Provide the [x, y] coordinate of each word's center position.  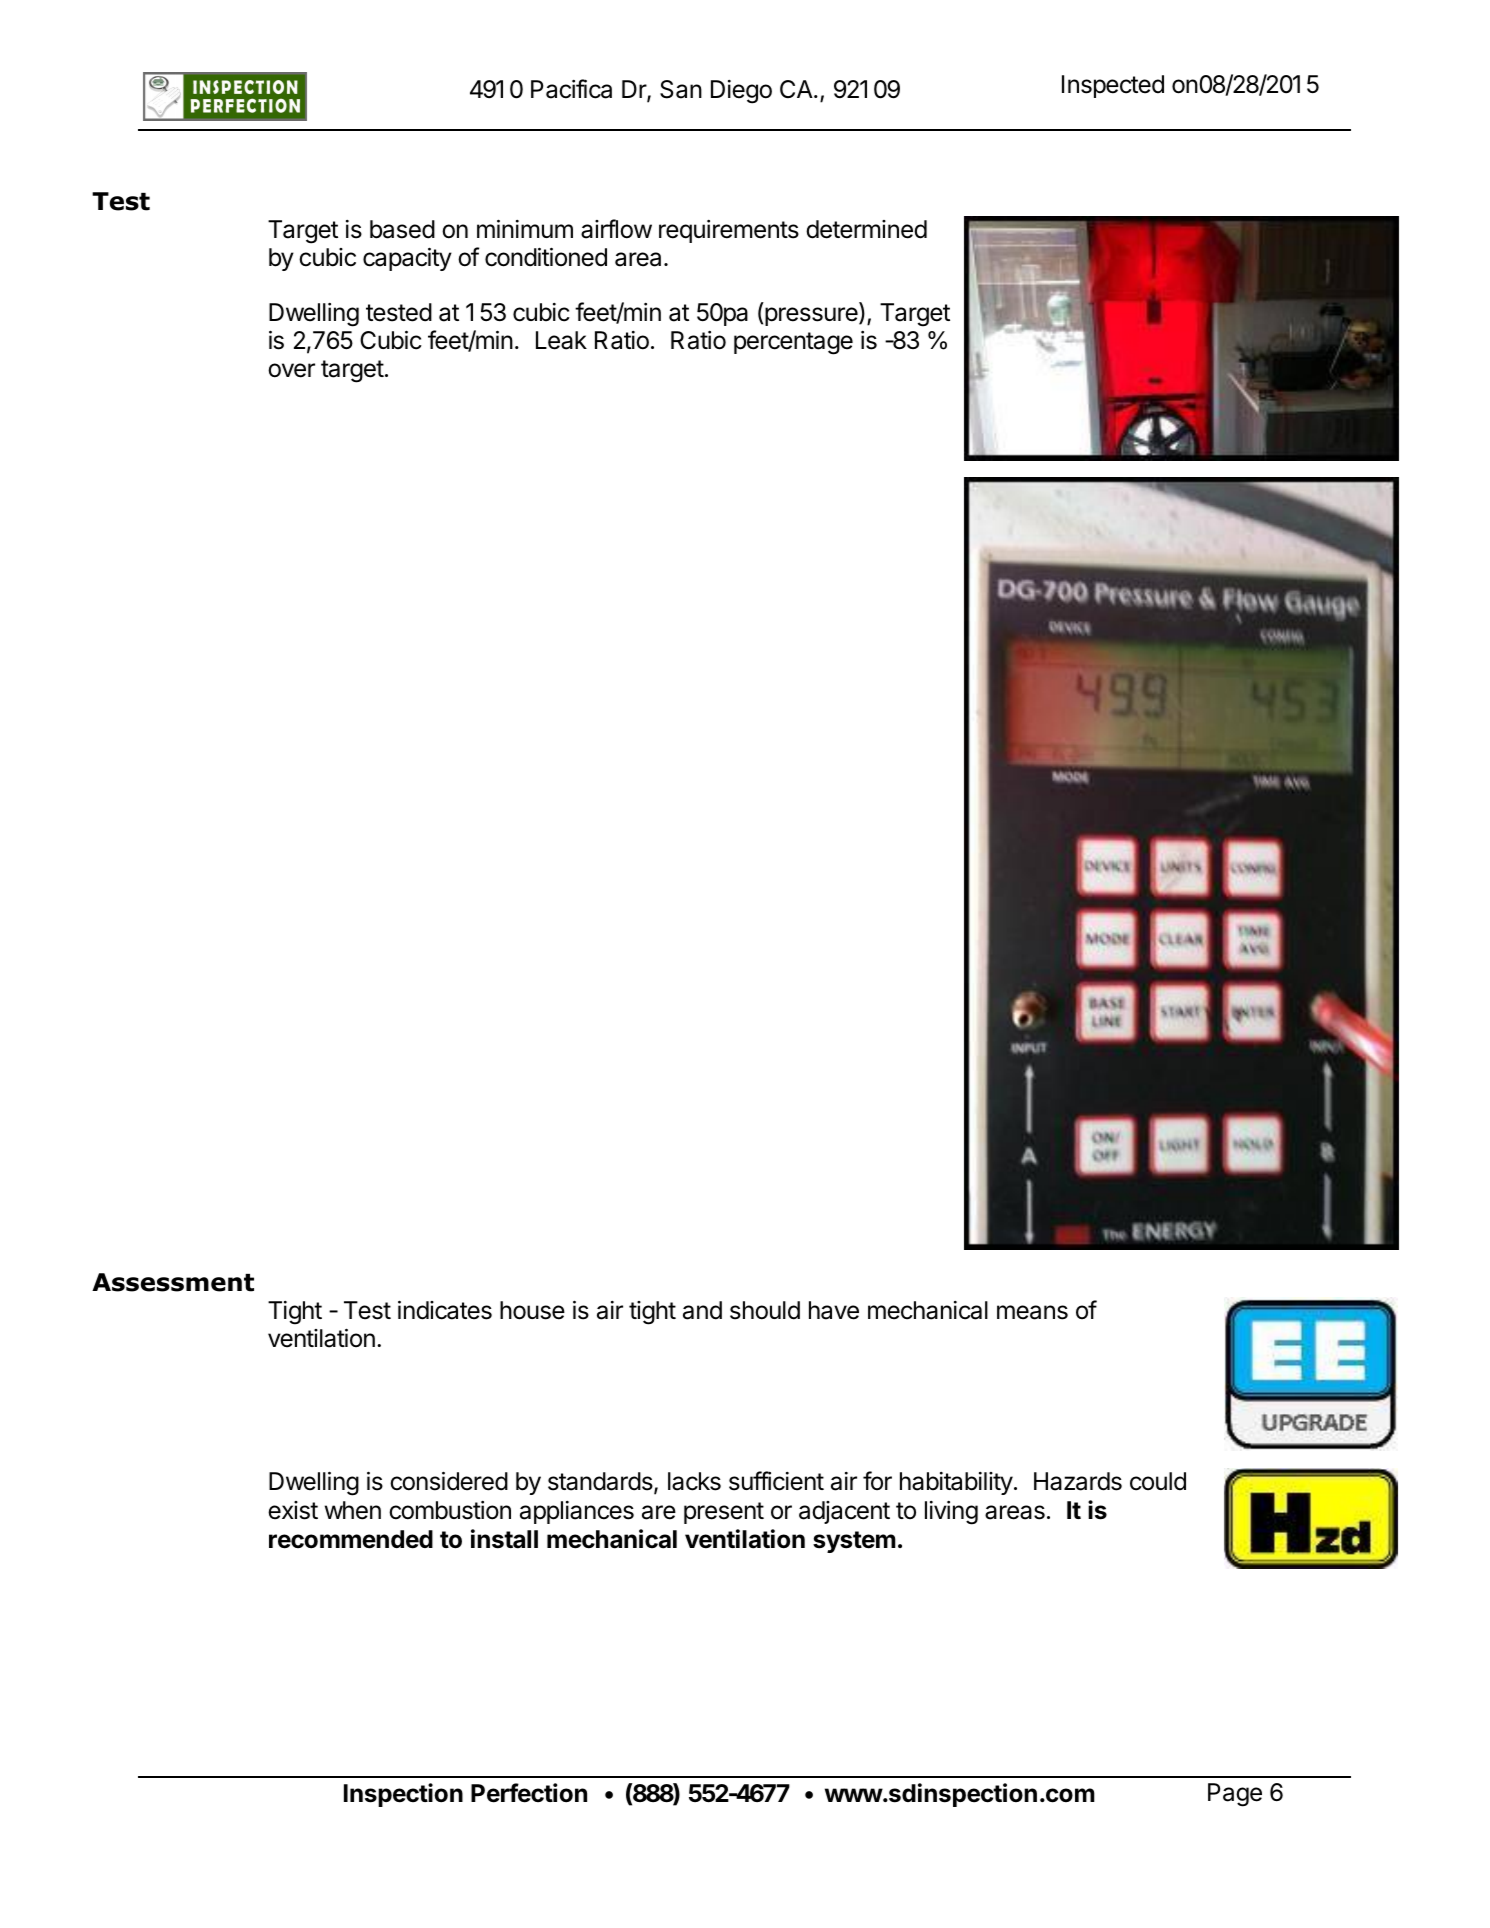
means [1032, 1312]
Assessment [173, 1282]
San [681, 89]
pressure [812, 316]
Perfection [529, 1793]
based [402, 229]
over [291, 370]
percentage [793, 343]
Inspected [1113, 86]
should [765, 1310]
